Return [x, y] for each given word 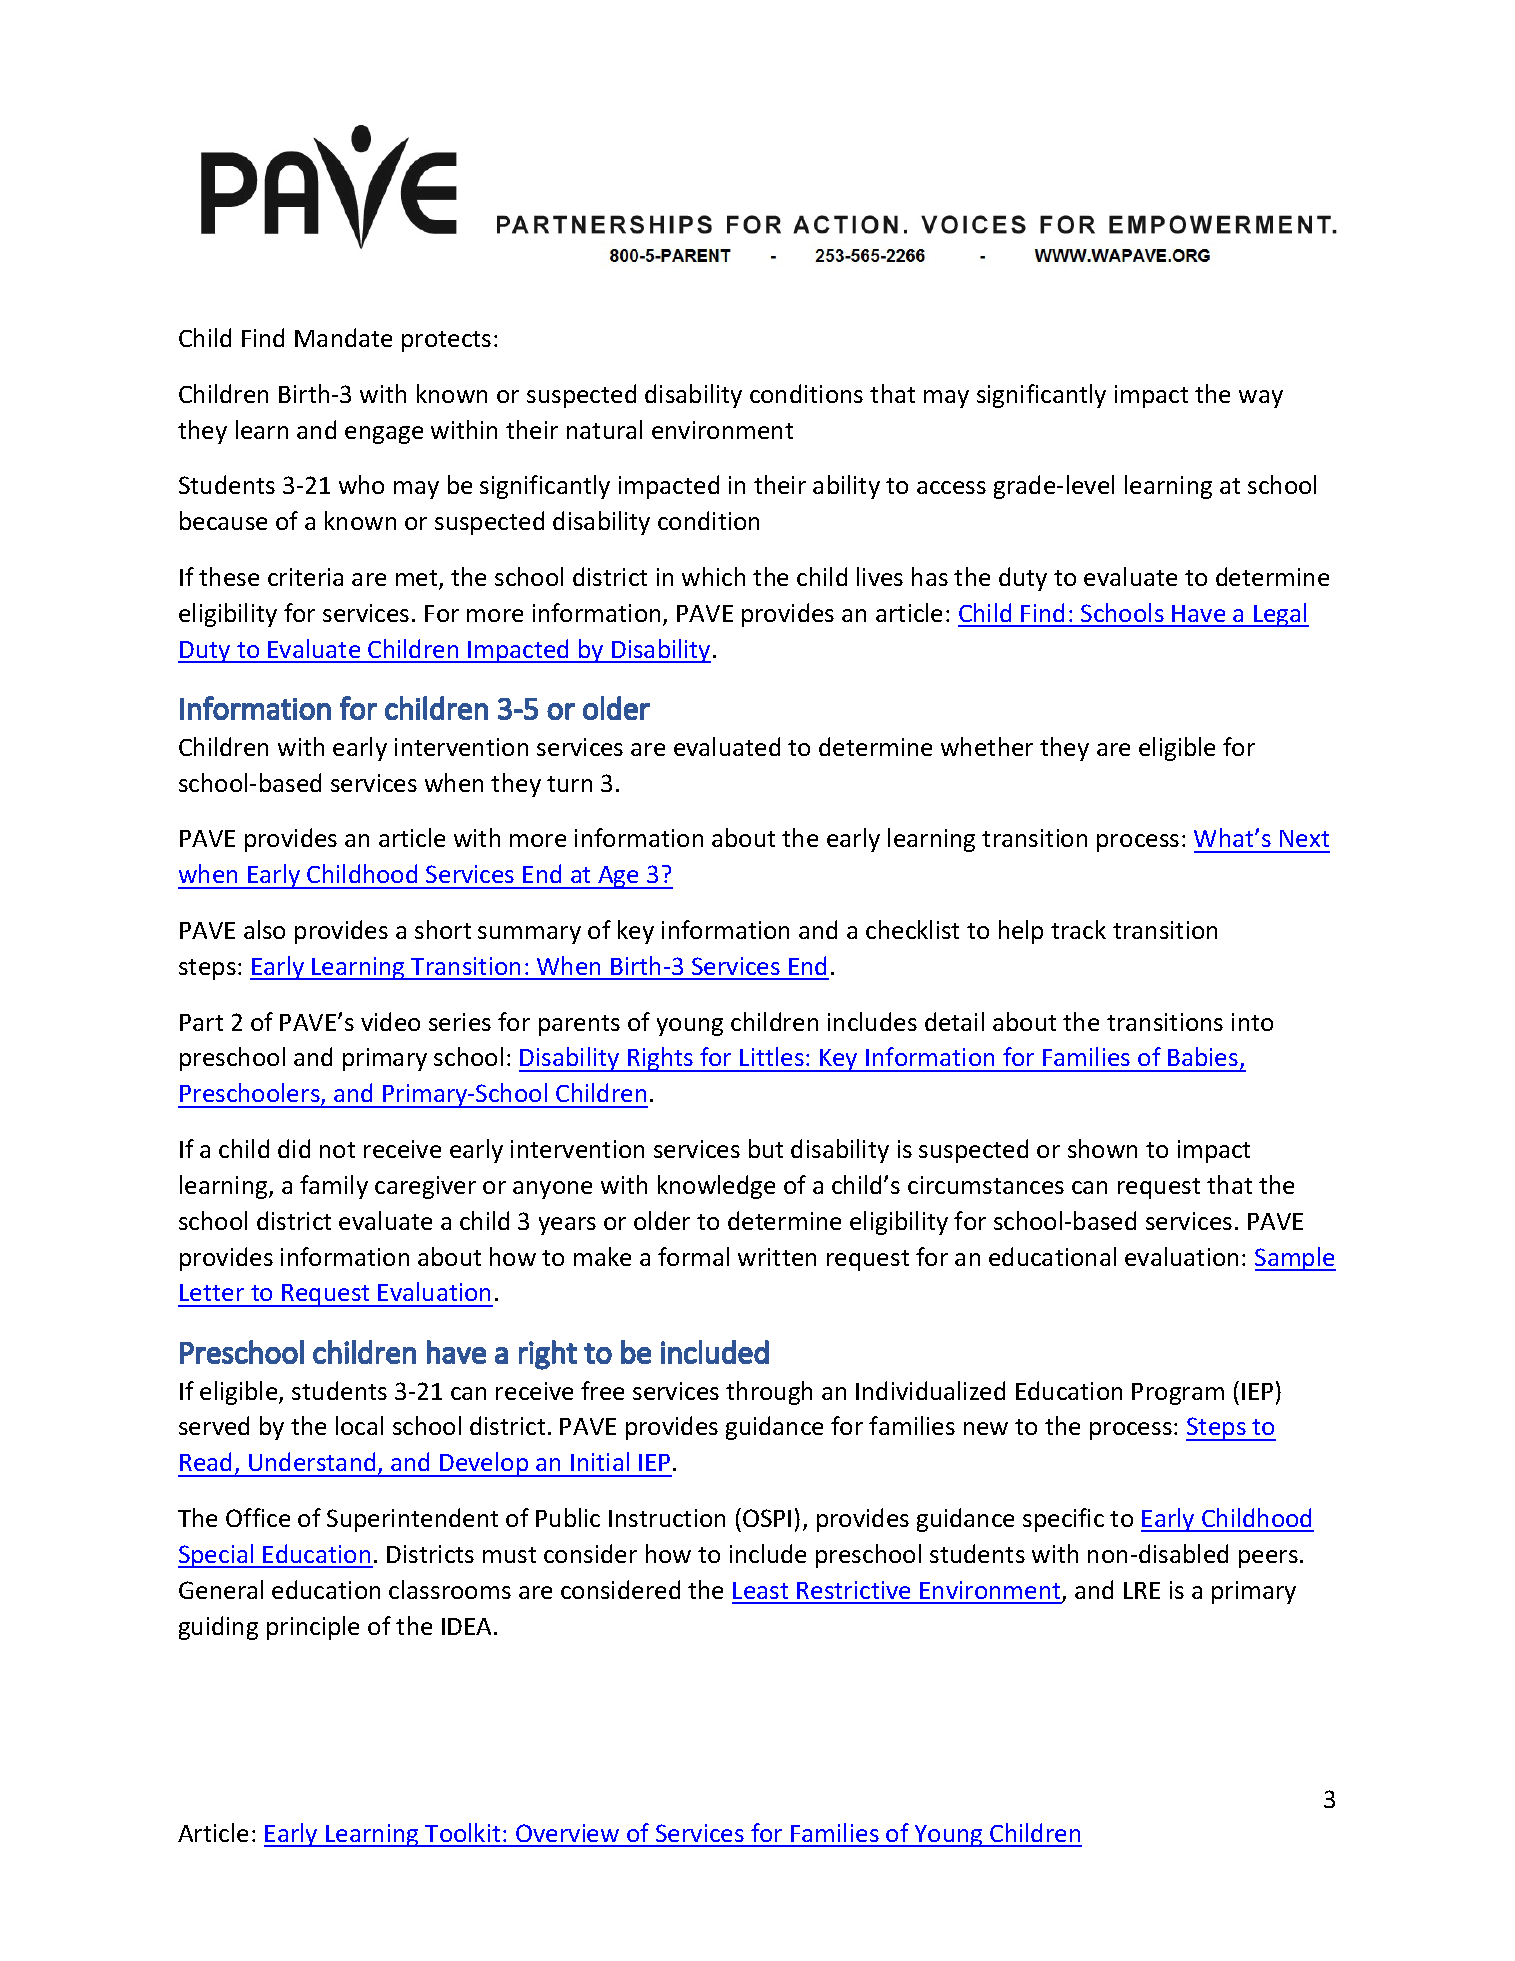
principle [313, 1628]
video [390, 1021]
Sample [1295, 1259]
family [334, 1187]
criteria [305, 577]
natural [604, 429]
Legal [1280, 615]
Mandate [343, 337]
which [713, 576]
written [777, 1257]
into [1252, 1022]
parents [579, 1025]
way [1261, 399]
